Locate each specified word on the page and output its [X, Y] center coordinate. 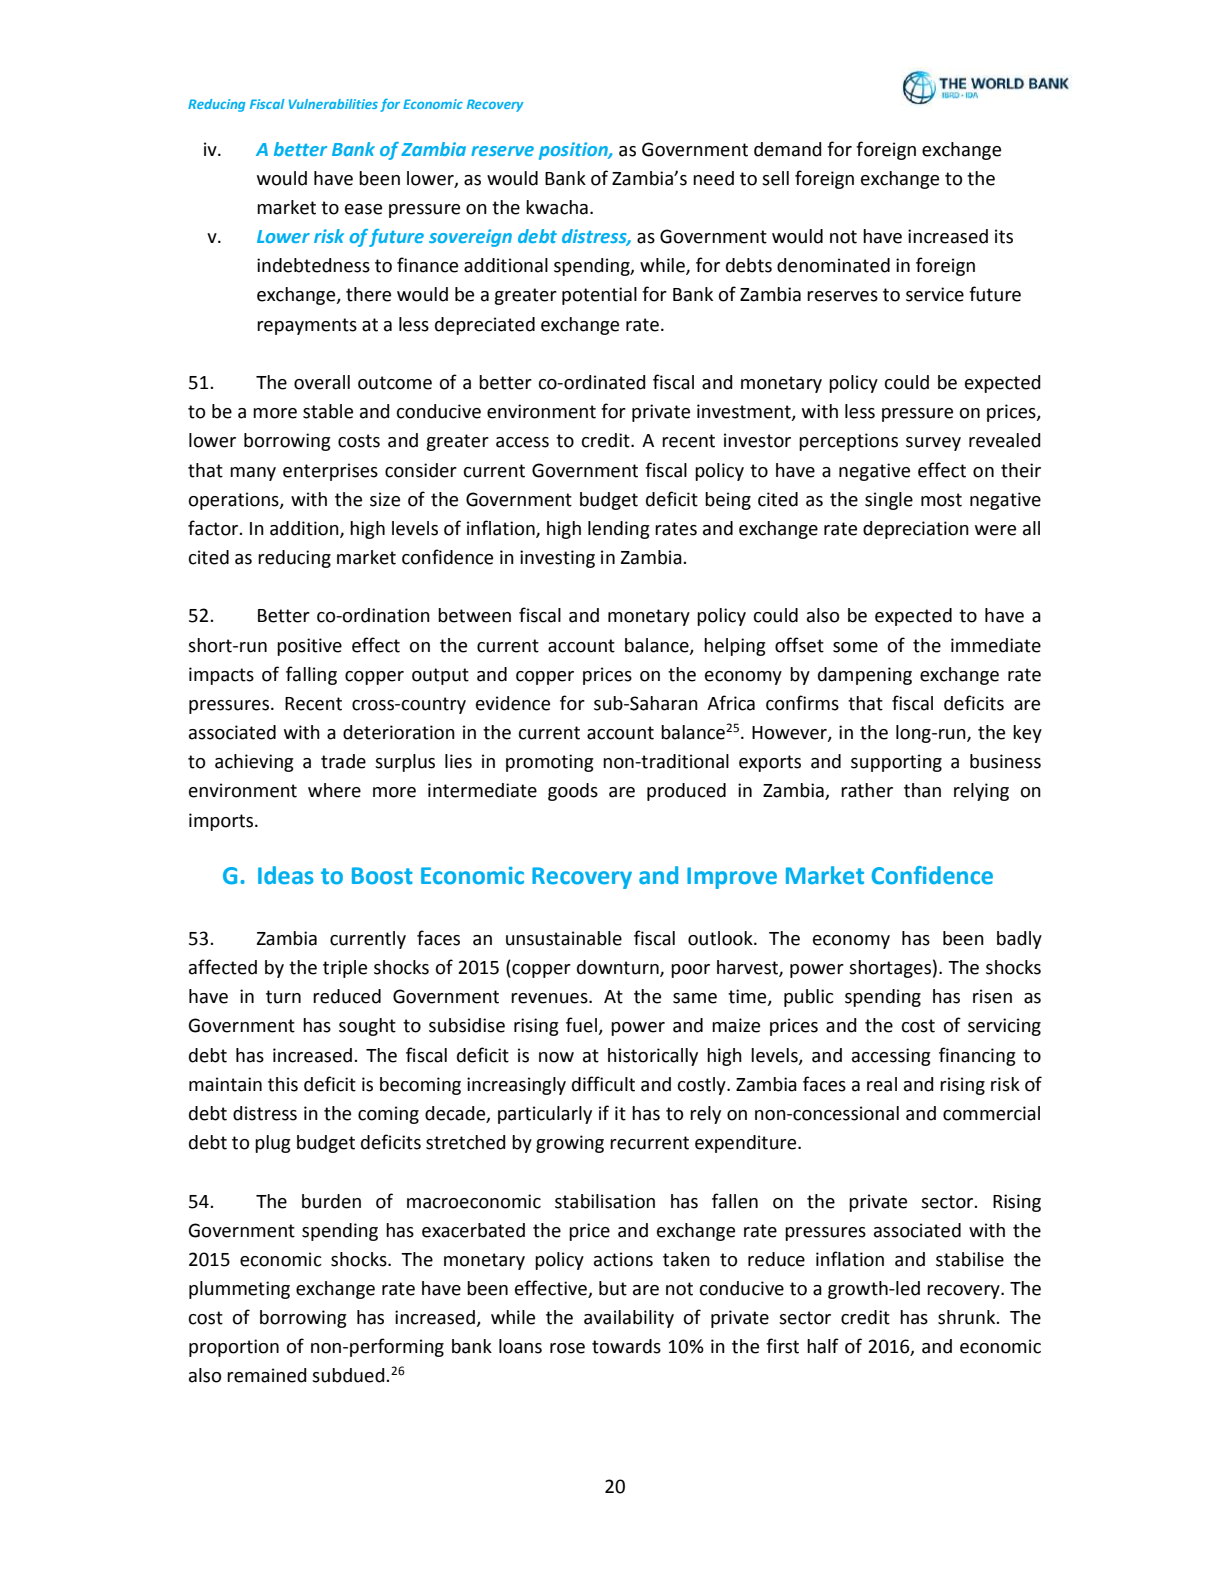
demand [788, 149]
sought [367, 1027]
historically [653, 1057]
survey [933, 444]
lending [619, 530]
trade [343, 761]
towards [626, 1346]
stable [328, 411]
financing [977, 1056]
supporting [896, 763]
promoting [550, 763]
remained [267, 1375]
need [713, 178]
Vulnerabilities [333, 104]
